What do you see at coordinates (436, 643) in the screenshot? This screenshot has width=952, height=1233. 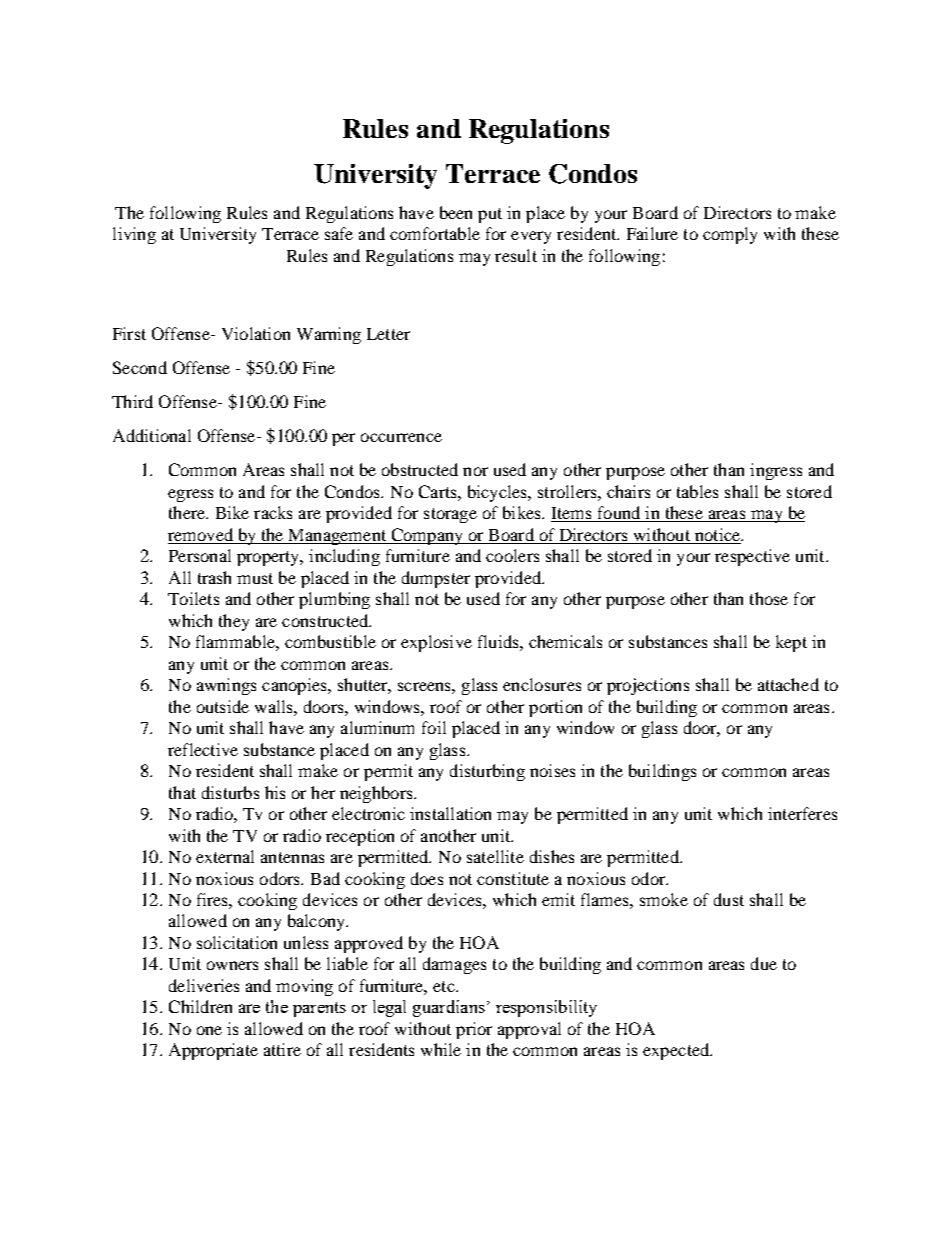 I see `explosive` at bounding box center [436, 643].
